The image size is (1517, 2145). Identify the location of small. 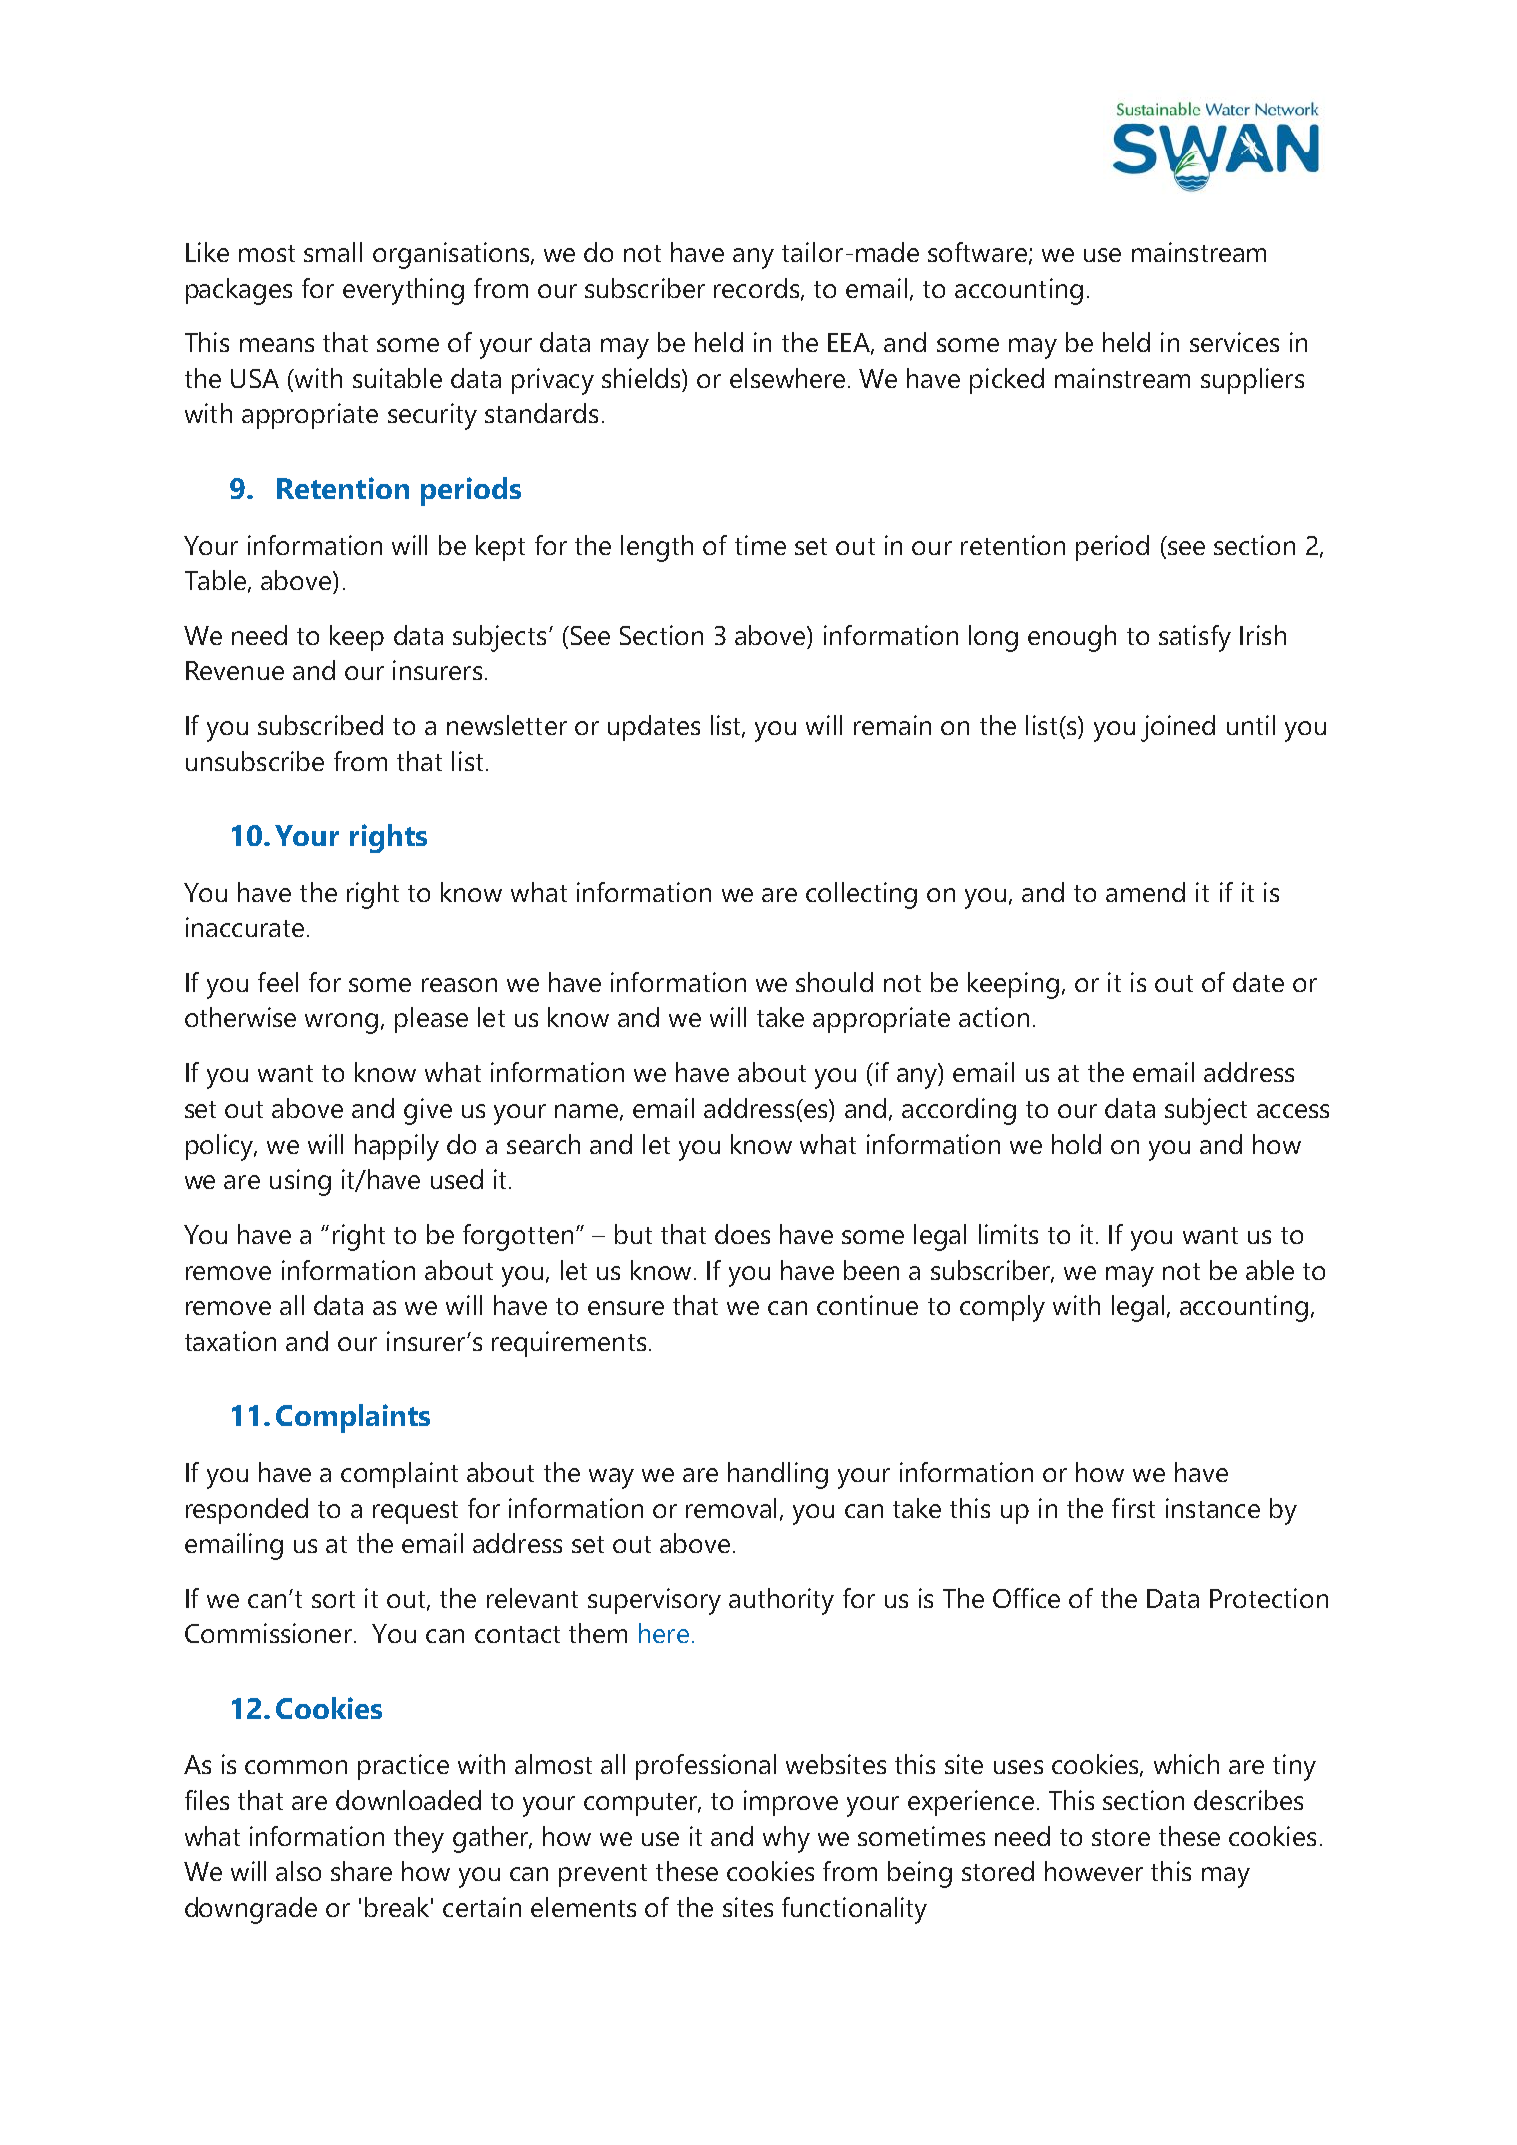
(333, 252).
